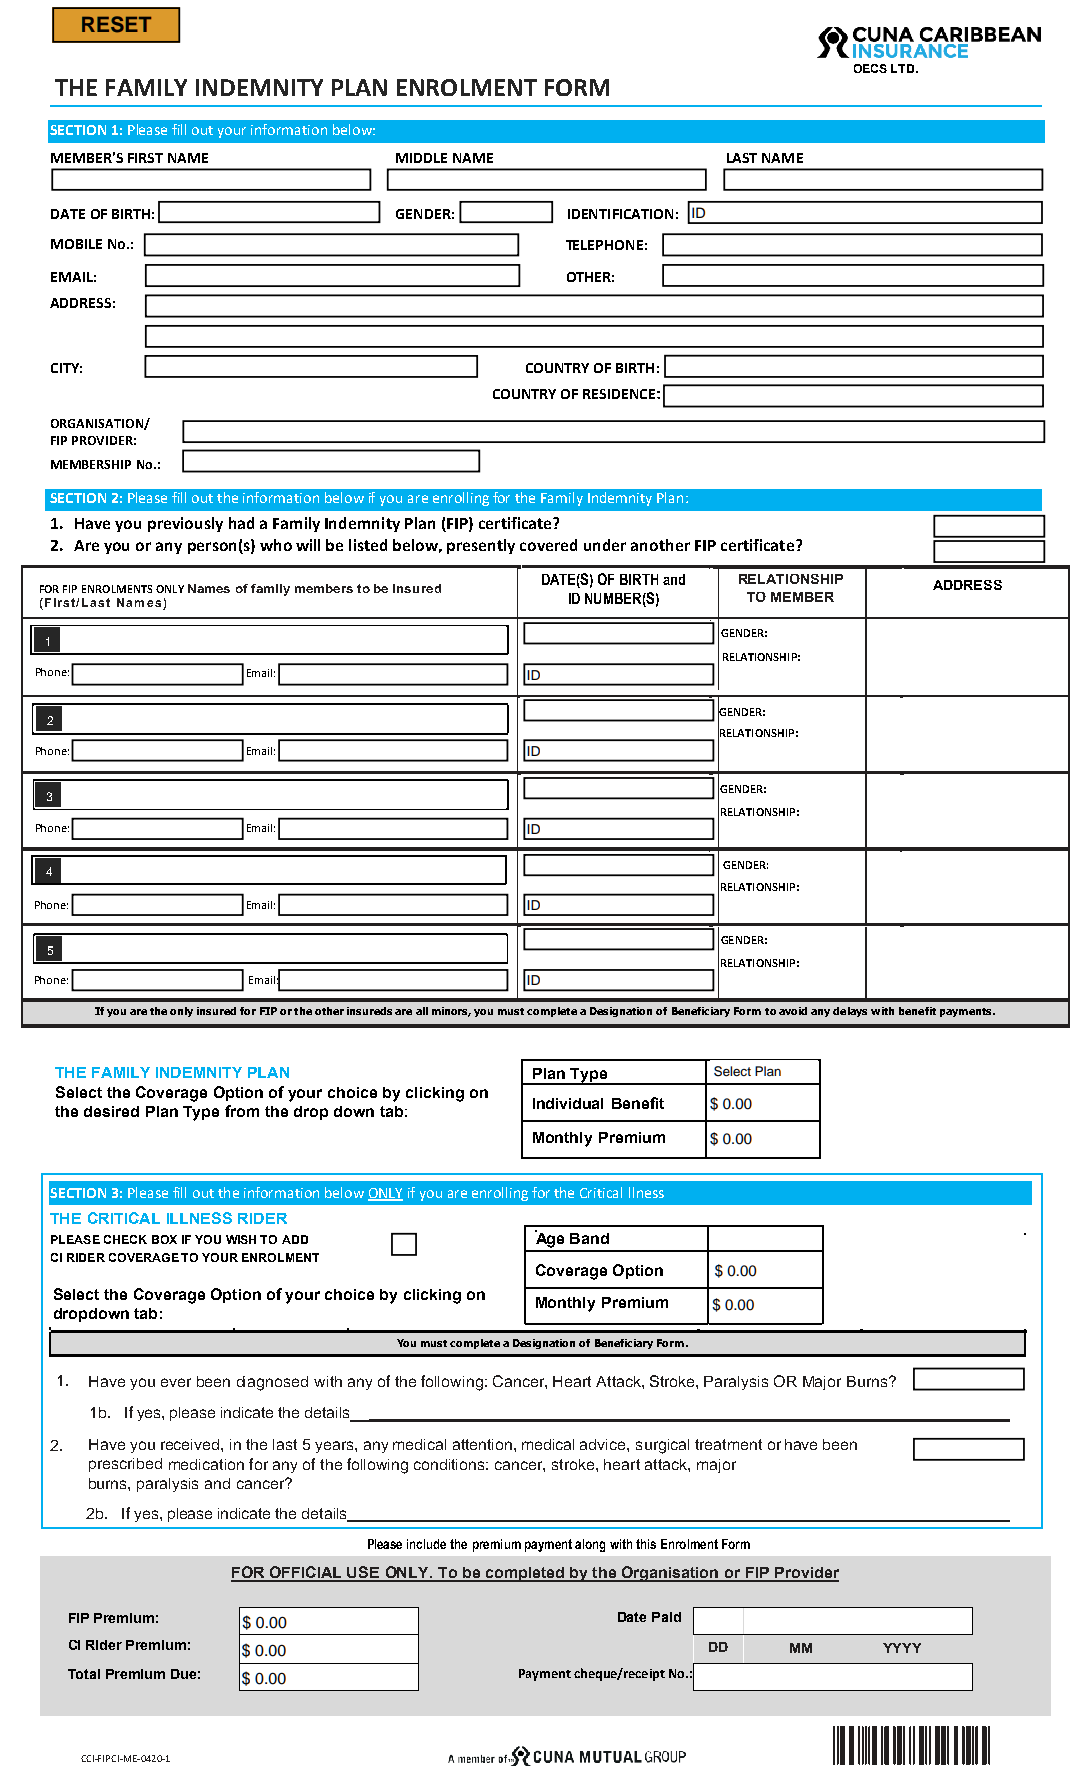 The image size is (1087, 1790). I want to click on YYYY, so click(902, 1648).
